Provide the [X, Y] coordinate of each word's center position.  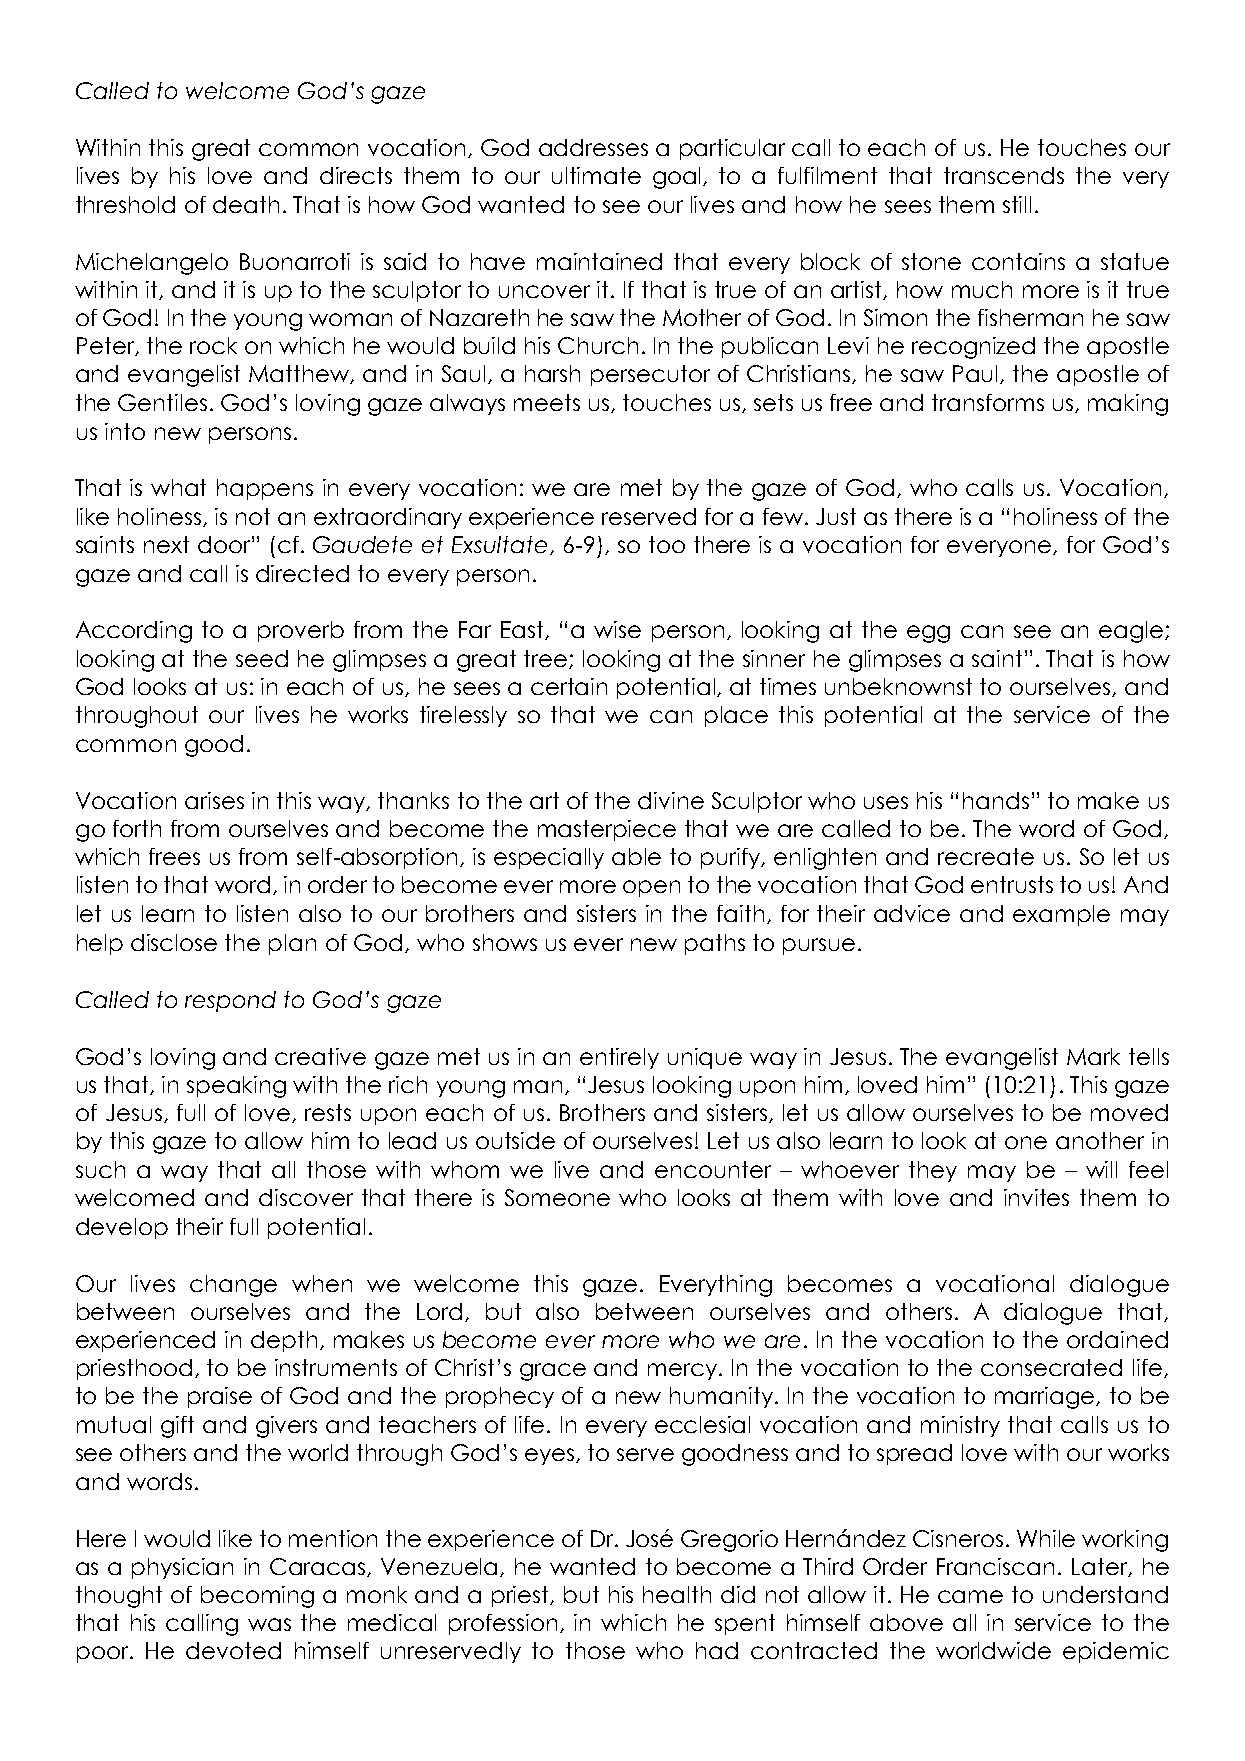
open [651, 888]
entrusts [1012, 884]
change [233, 1286]
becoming [257, 1597]
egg [928, 634]
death [246, 204]
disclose [174, 942]
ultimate [596, 175]
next [166, 544]
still [1017, 204]
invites [1036, 1197]
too [667, 544]
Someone [557, 1197]
